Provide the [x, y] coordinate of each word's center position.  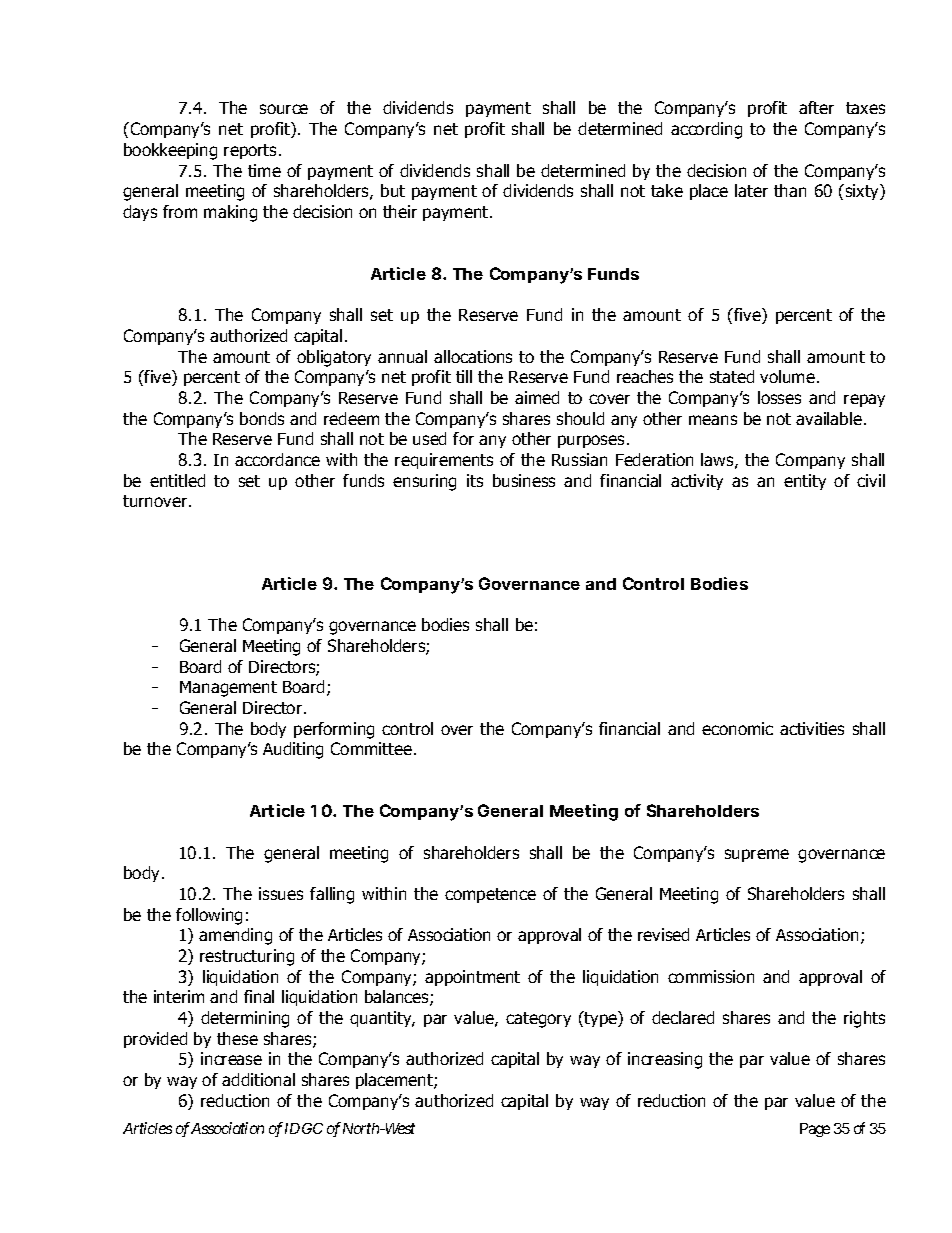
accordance [277, 459]
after [816, 107]
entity [805, 482]
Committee [371, 748]
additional [258, 1079]
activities [812, 728]
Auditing [293, 750]
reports [250, 151]
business [524, 480]
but [393, 190]
